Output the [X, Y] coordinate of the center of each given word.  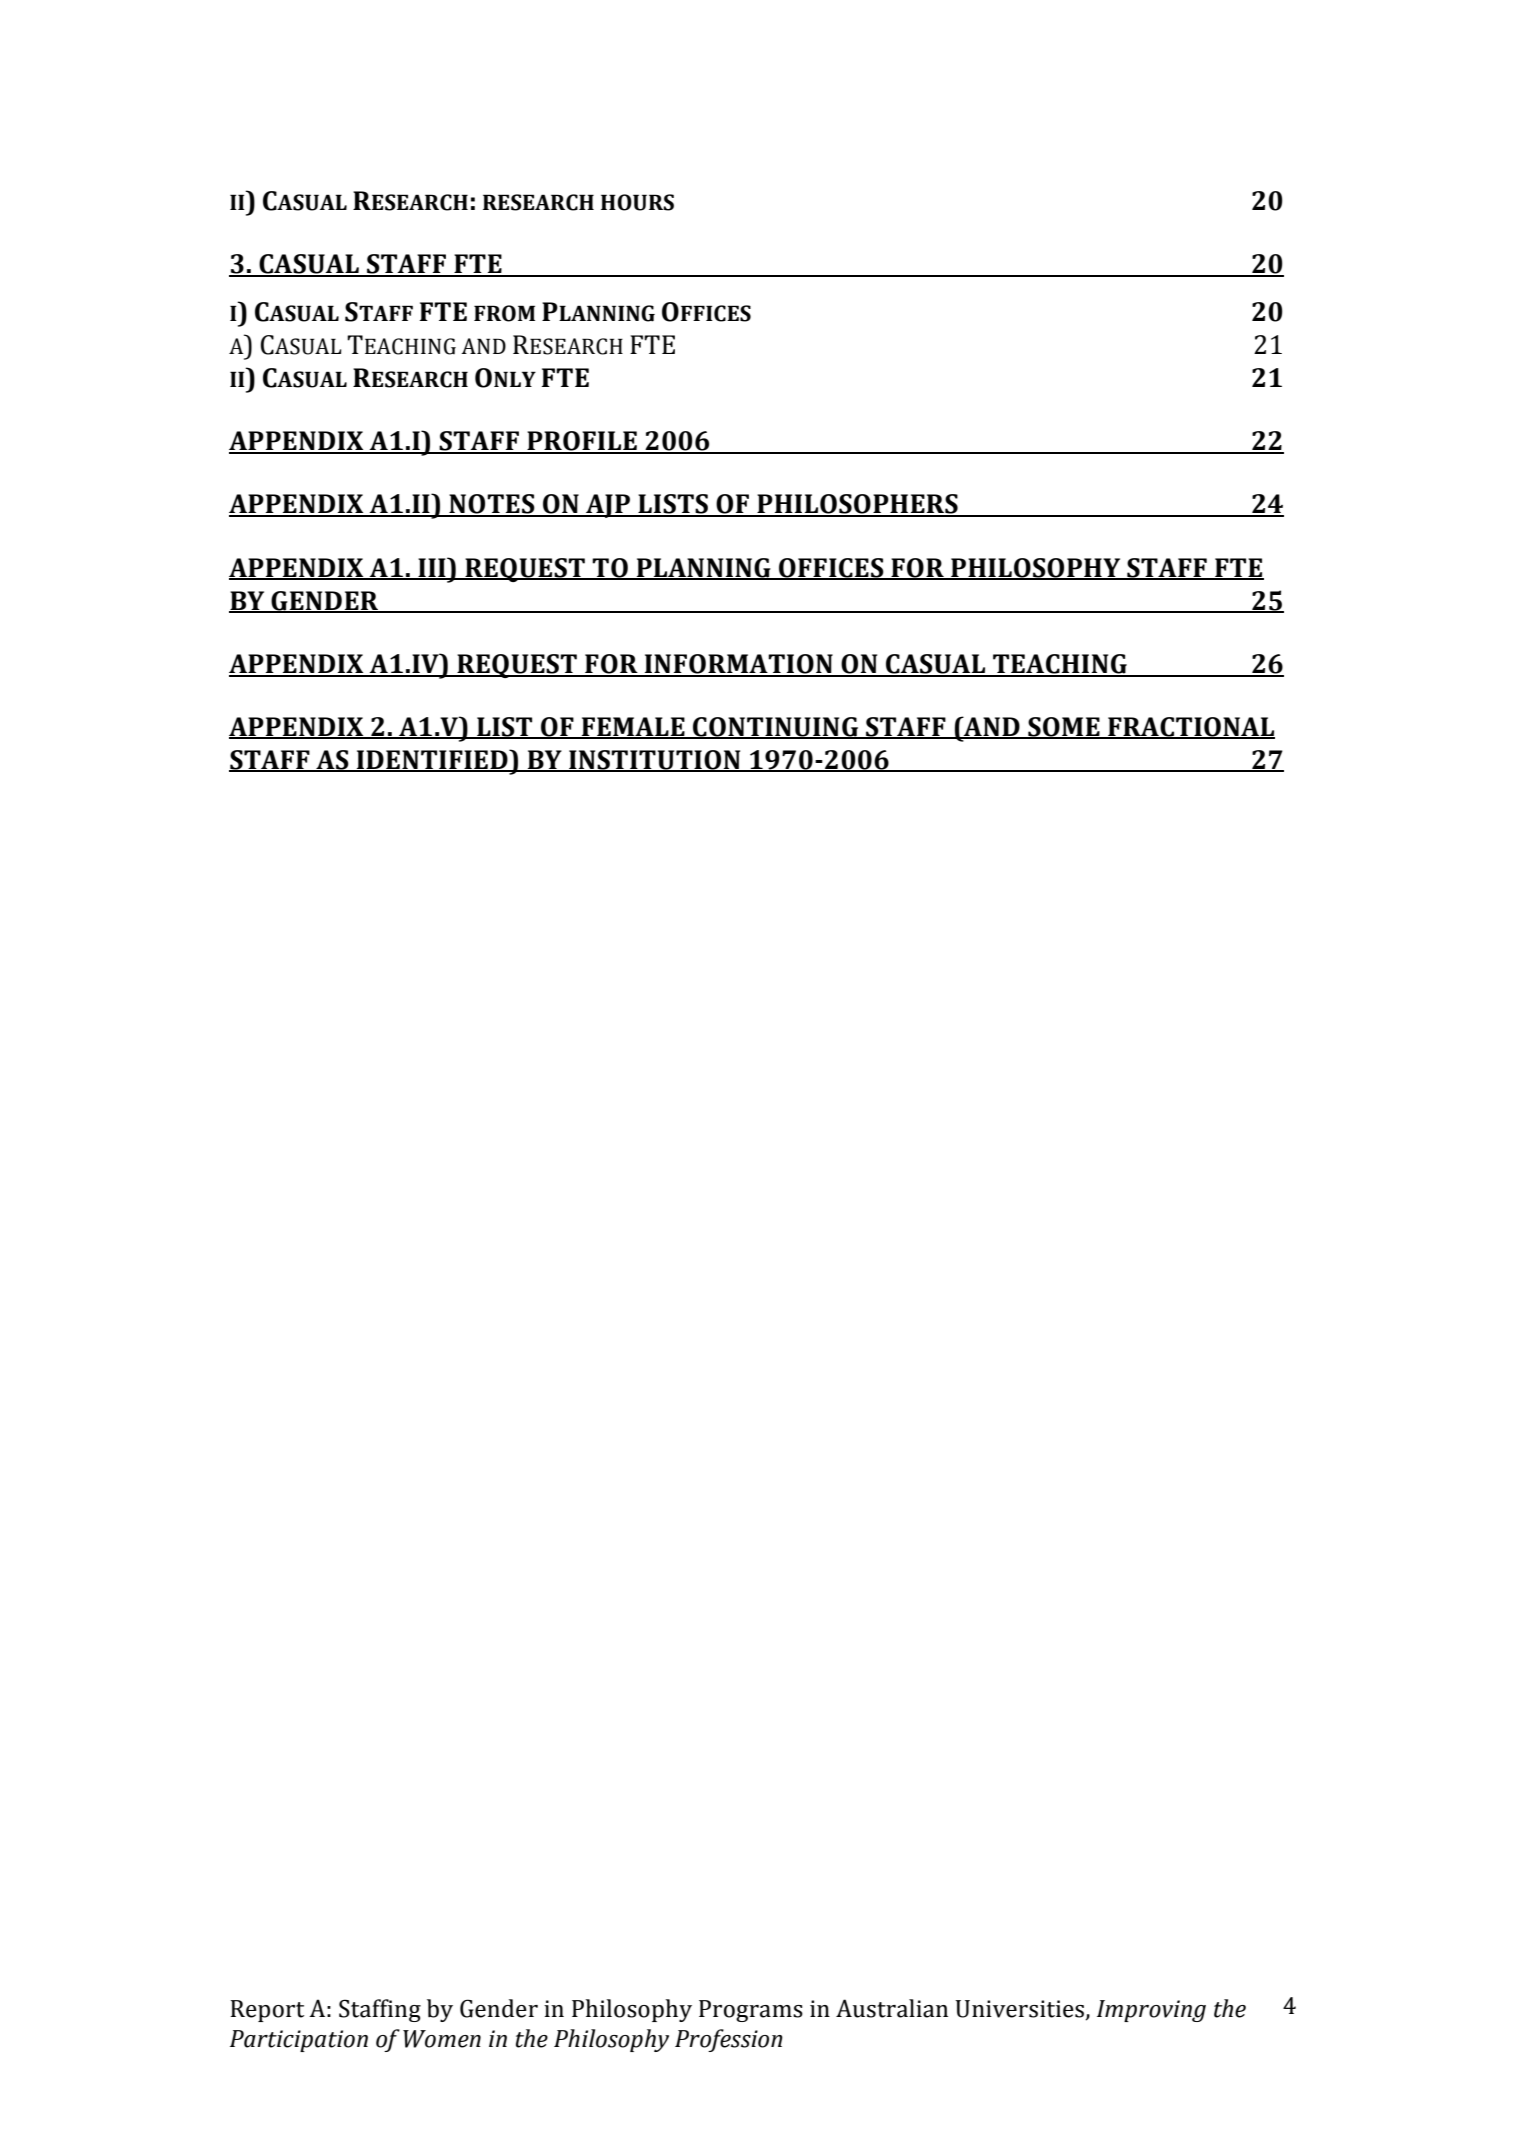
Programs [751, 2011]
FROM [504, 313]
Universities [1021, 2009]
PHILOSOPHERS [857, 505]
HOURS [637, 202]
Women [442, 2039]
